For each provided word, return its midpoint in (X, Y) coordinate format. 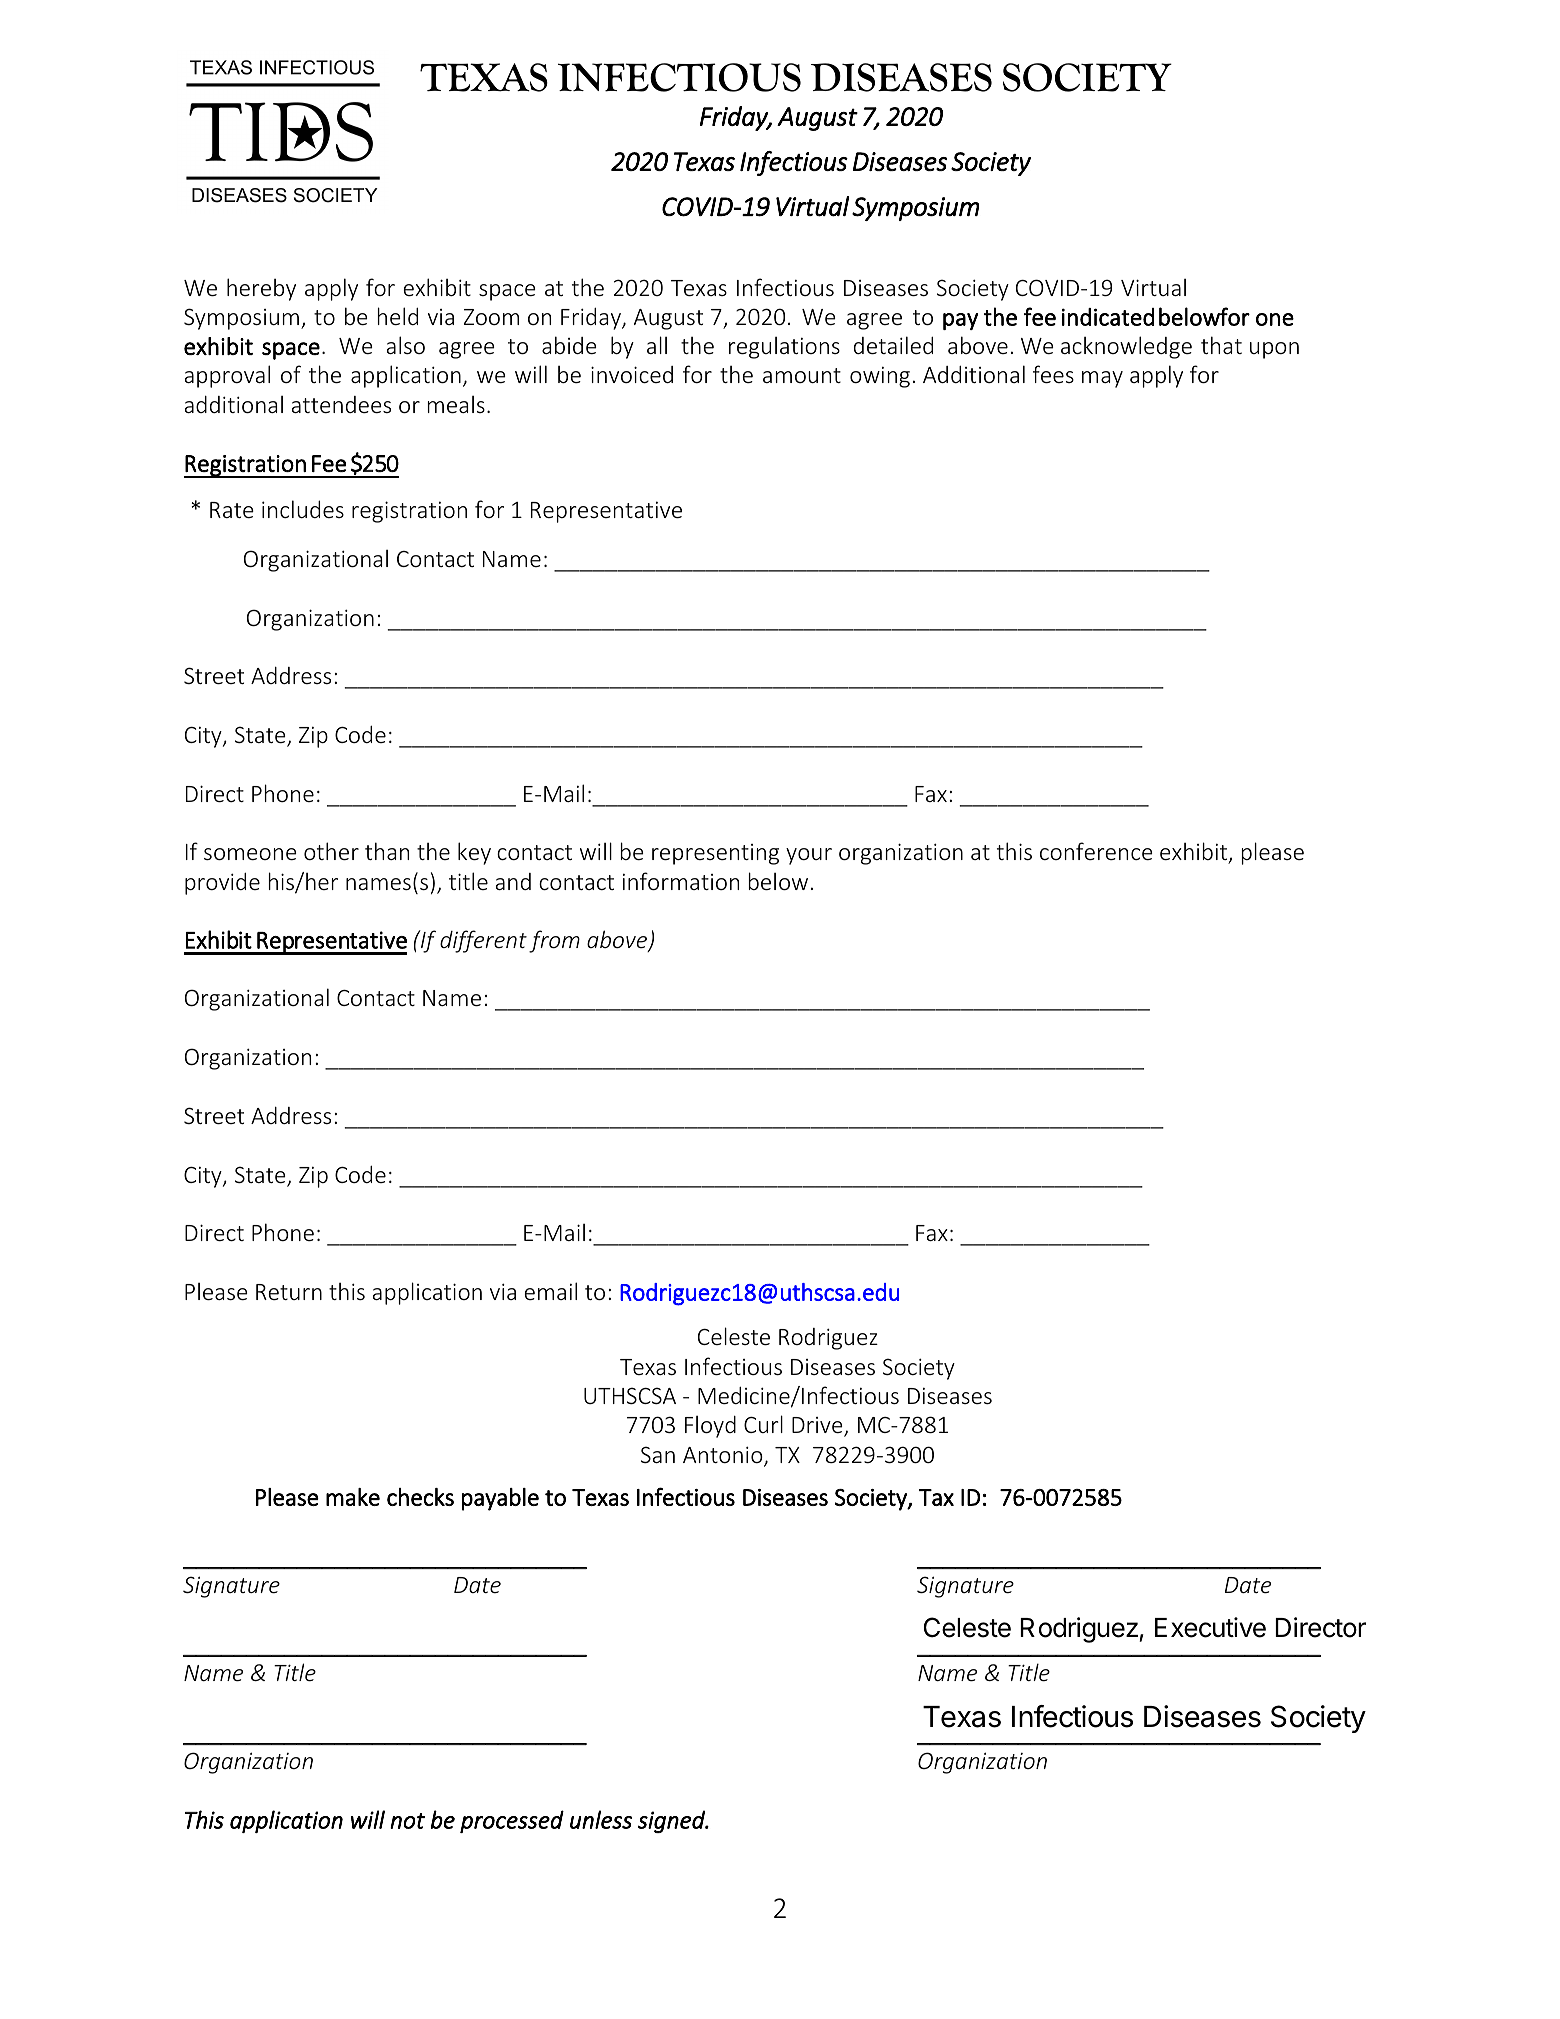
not (407, 1821)
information (681, 881)
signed (672, 1821)
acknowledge (1126, 347)
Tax (936, 1497)
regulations (784, 348)
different (483, 941)
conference (1096, 851)
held (398, 316)
